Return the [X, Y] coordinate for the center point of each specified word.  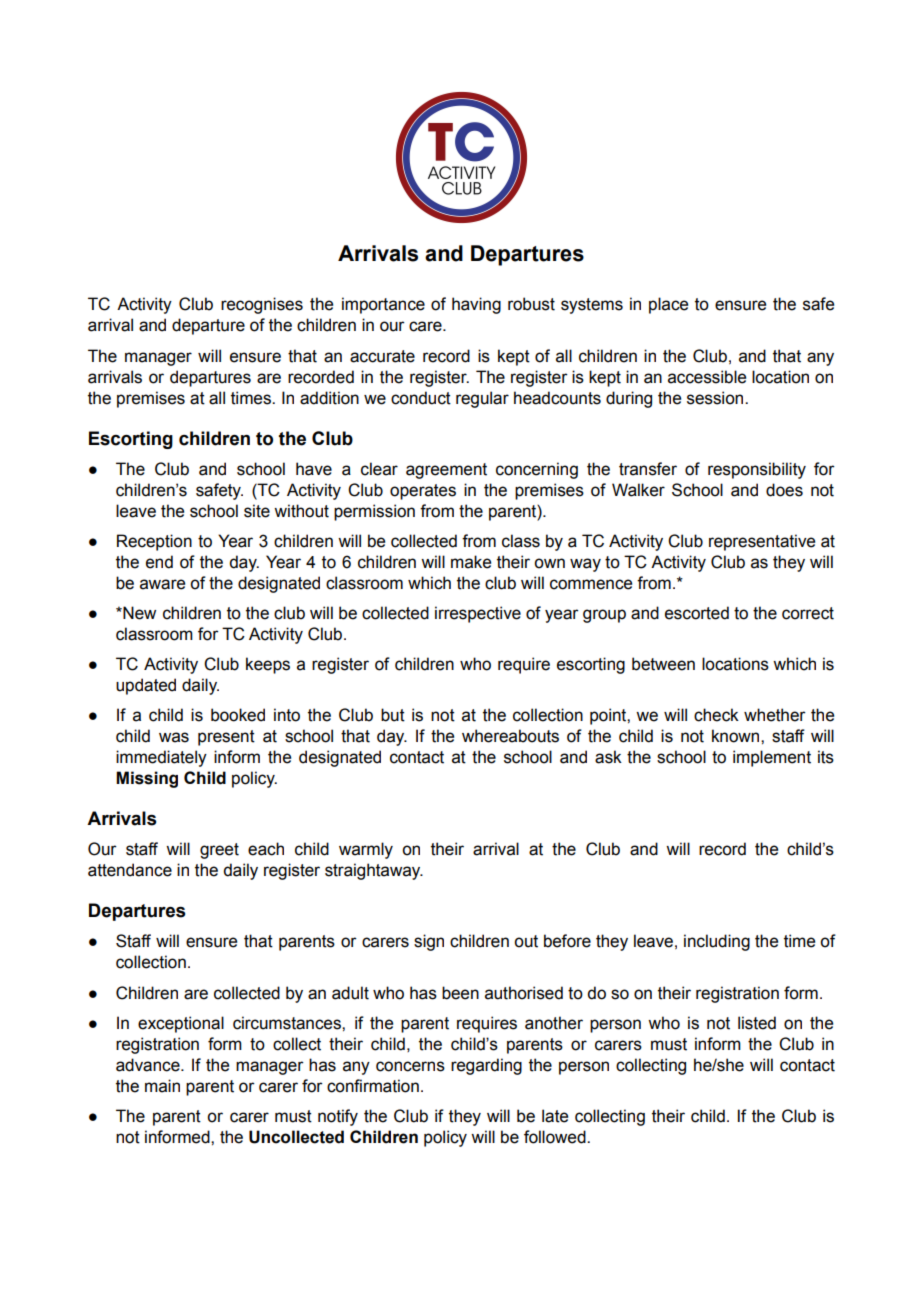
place [668, 305]
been [460, 993]
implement [772, 758]
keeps [268, 665]
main [162, 1086]
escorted [697, 613]
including [717, 942]
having [476, 305]
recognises [262, 305]
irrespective [478, 614]
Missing [147, 779]
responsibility [757, 470]
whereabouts [510, 736]
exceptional [181, 1024]
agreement [446, 471]
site [257, 511]
